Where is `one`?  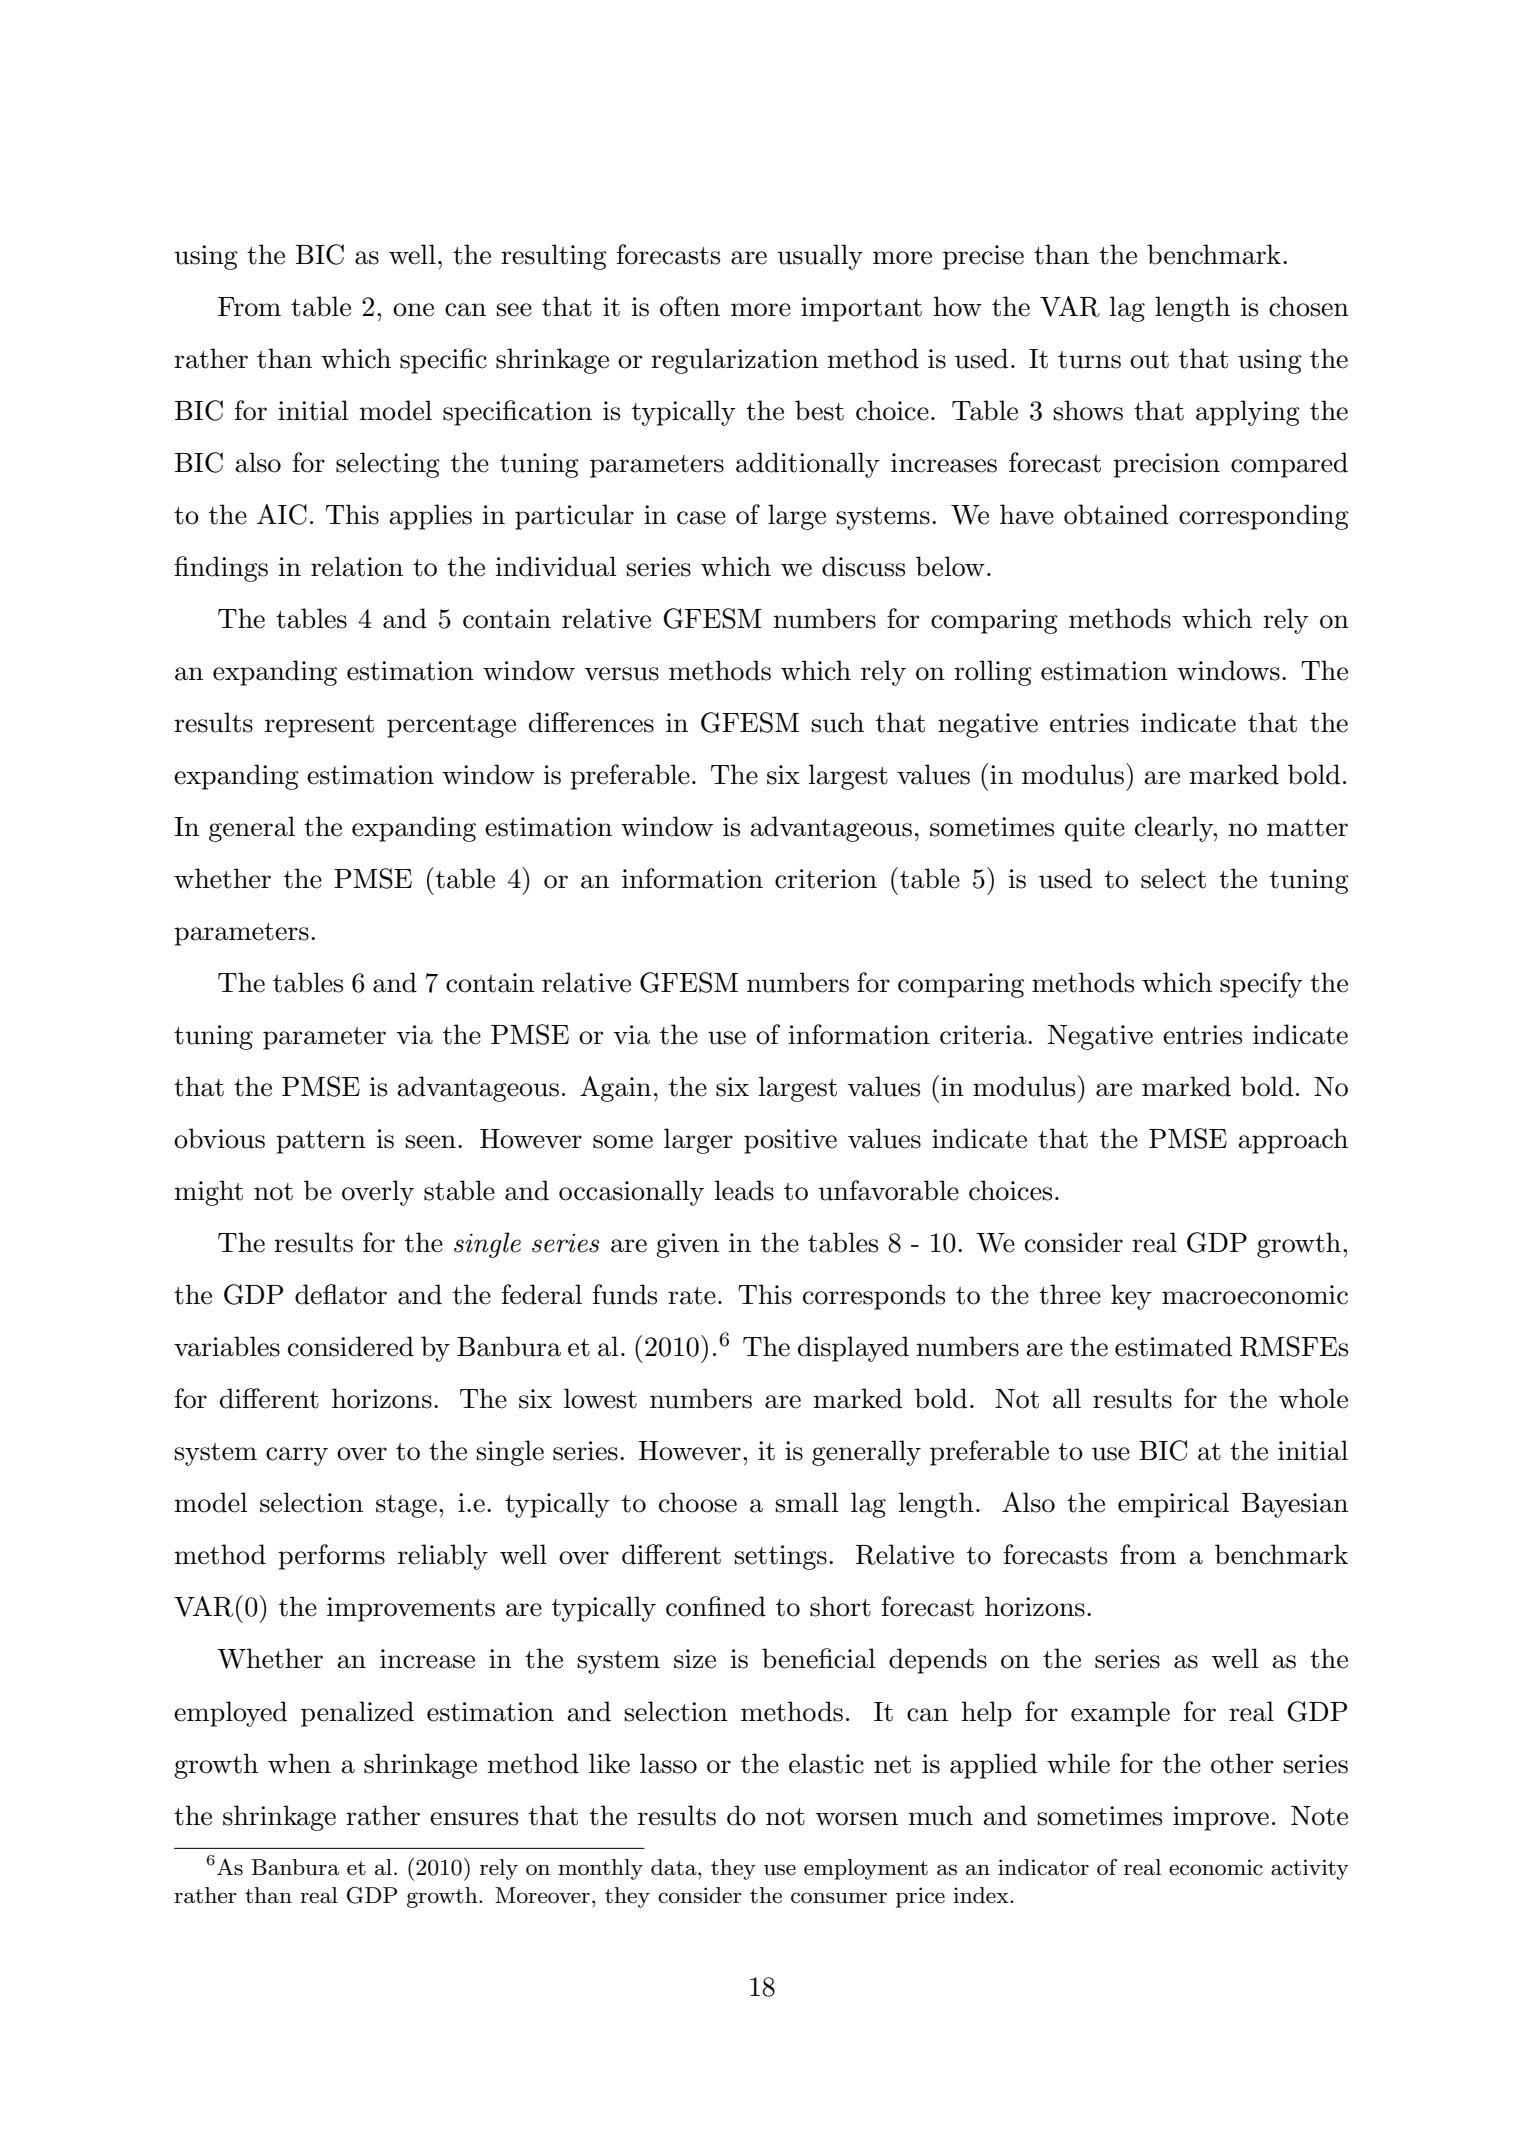 one is located at coordinates (413, 310).
